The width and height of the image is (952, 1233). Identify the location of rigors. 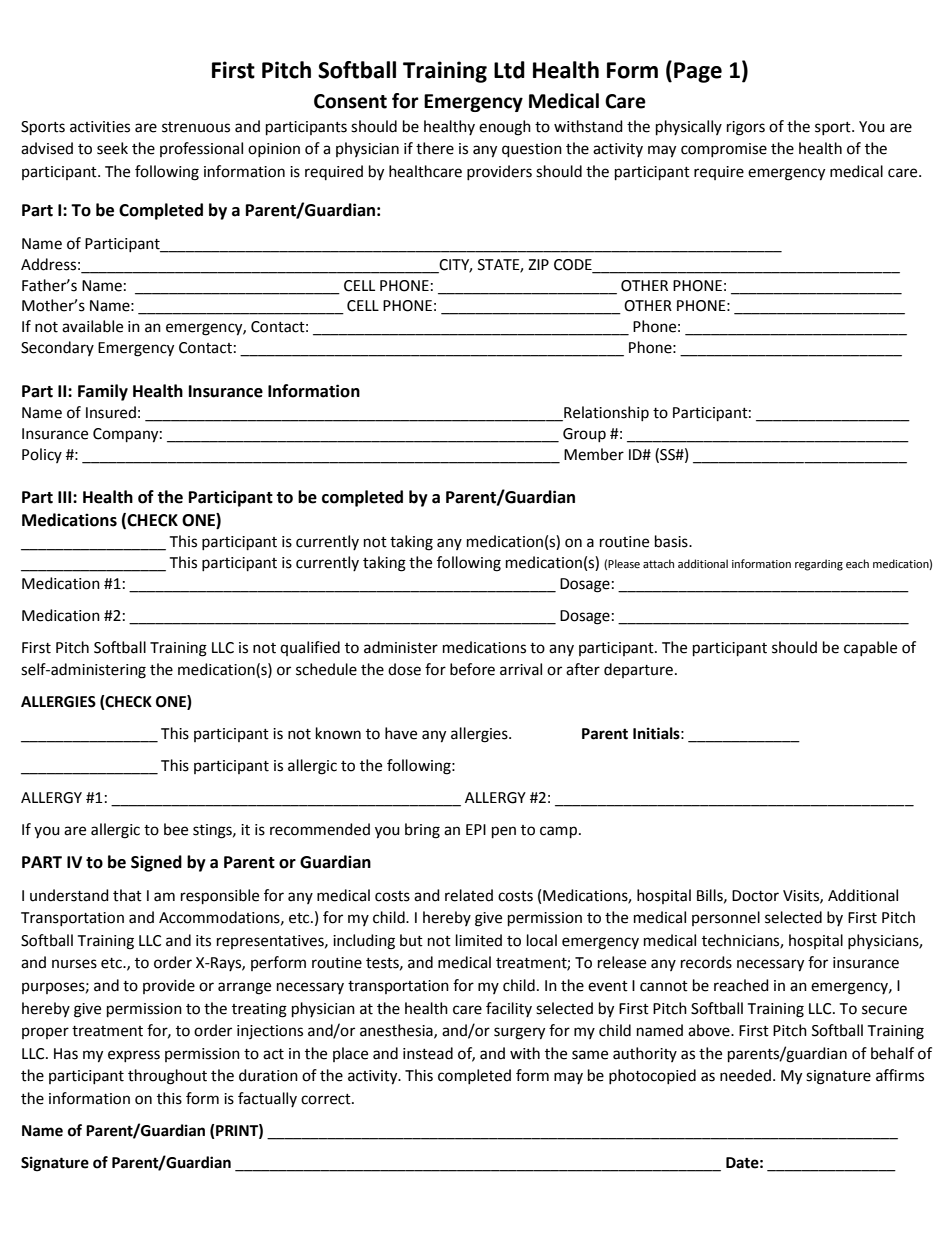
(746, 128).
